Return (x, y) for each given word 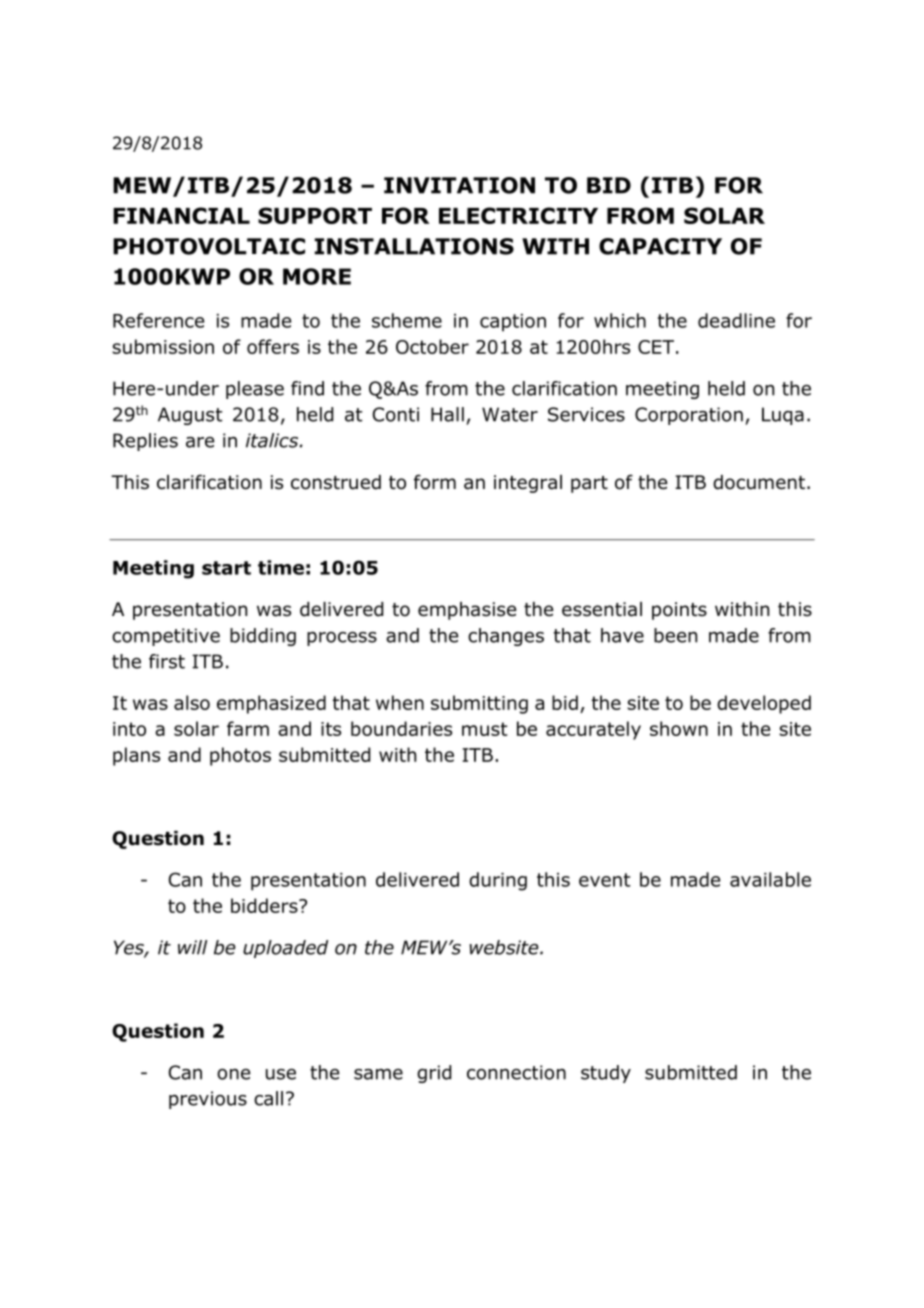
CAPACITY (660, 246)
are (200, 442)
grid (434, 1074)
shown (679, 728)
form (435, 482)
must (485, 729)
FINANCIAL (181, 215)
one (233, 1074)
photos (240, 756)
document (759, 482)
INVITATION (459, 185)
